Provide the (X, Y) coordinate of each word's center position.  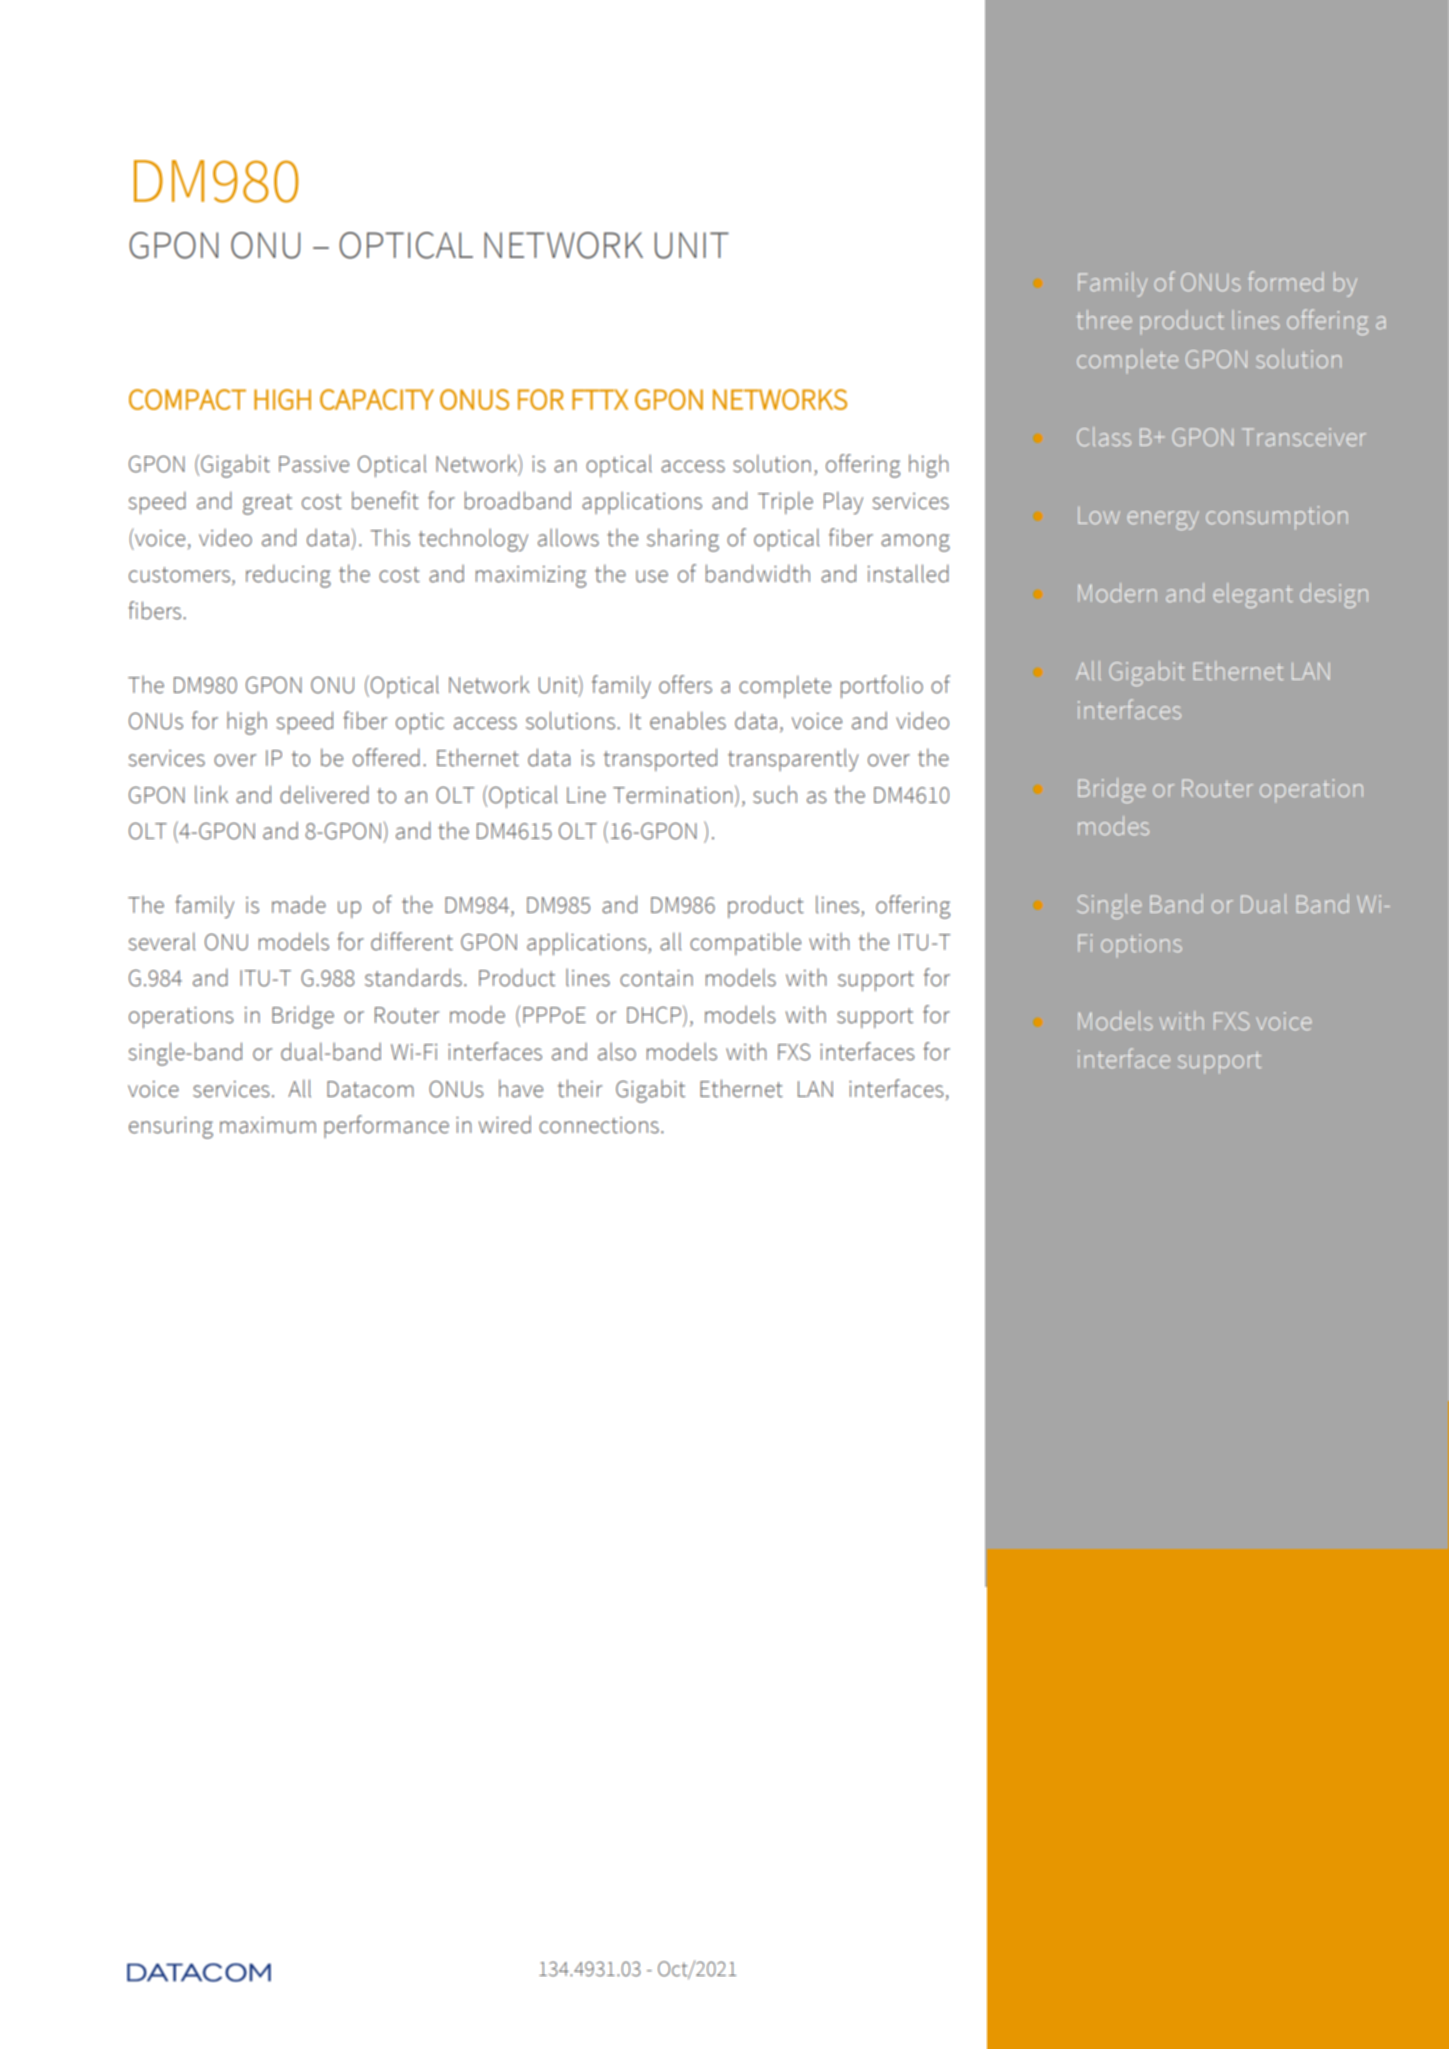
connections (599, 1125)
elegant (1253, 595)
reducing (288, 576)
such (775, 794)
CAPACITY (377, 399)
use (652, 576)
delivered (324, 794)
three (1104, 319)
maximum (268, 1125)
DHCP (654, 1015)
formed (1285, 281)
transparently (793, 759)
